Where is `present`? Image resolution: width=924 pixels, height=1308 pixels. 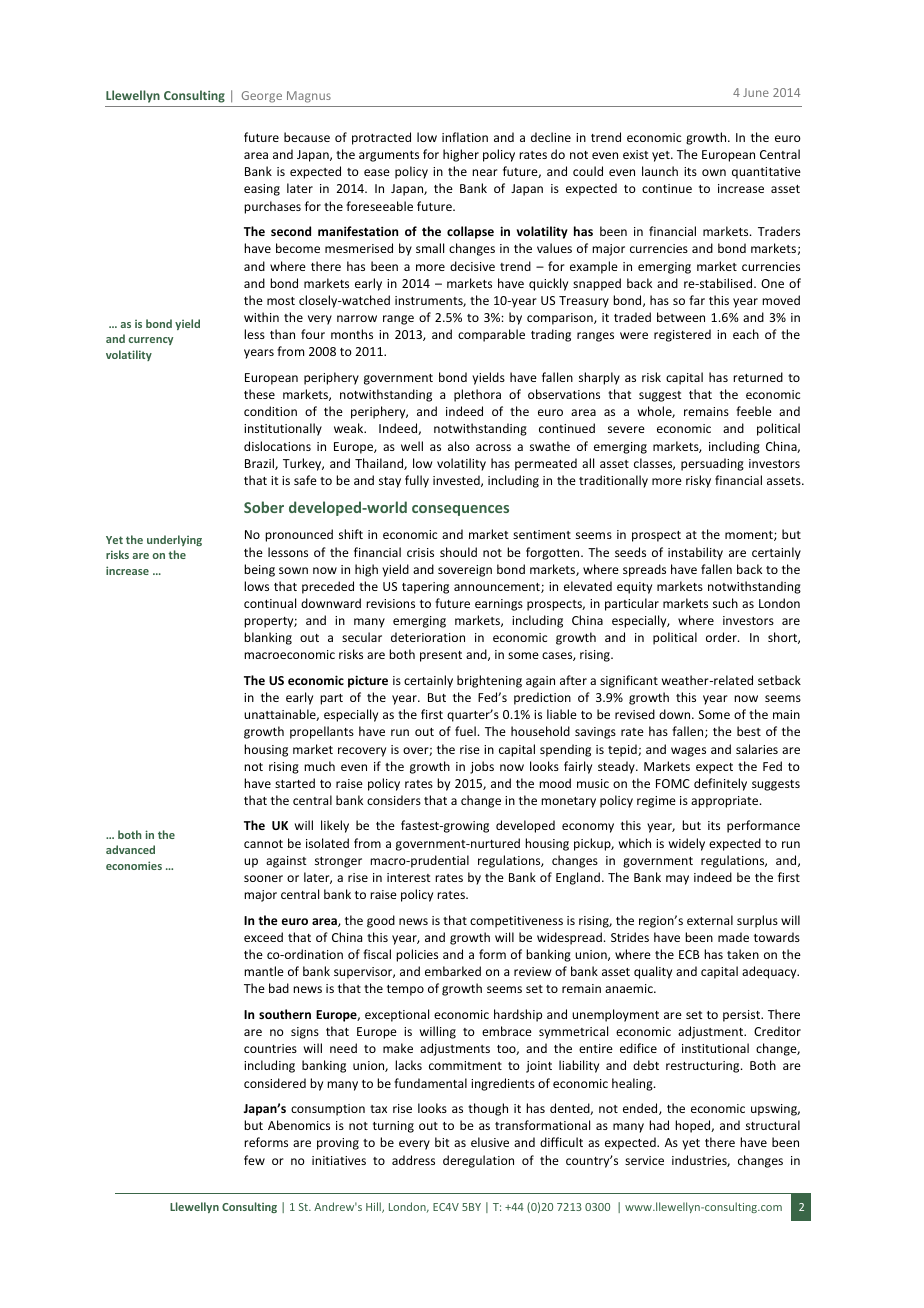
present is located at coordinates (441, 656).
